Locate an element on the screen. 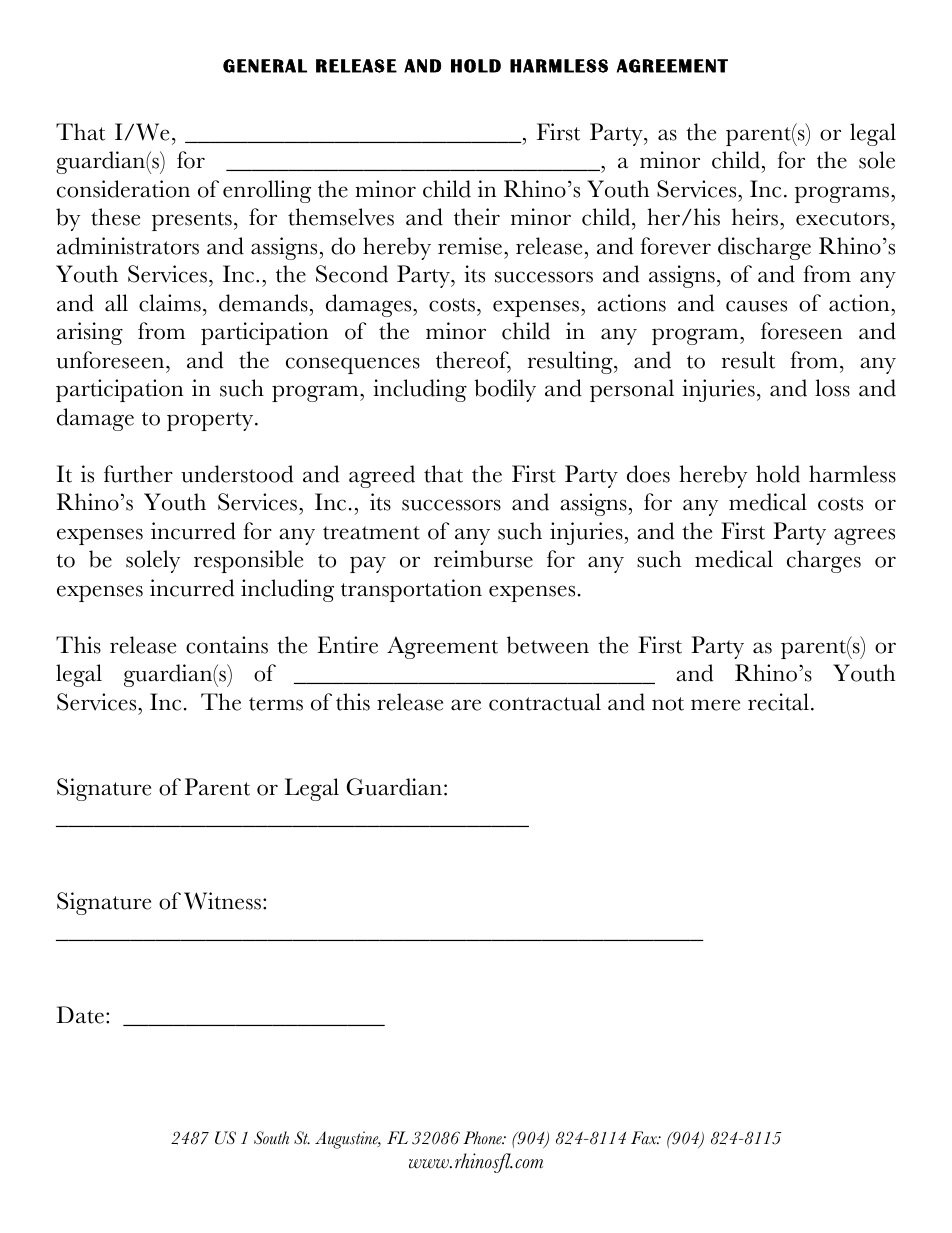  causes is located at coordinates (756, 306).
